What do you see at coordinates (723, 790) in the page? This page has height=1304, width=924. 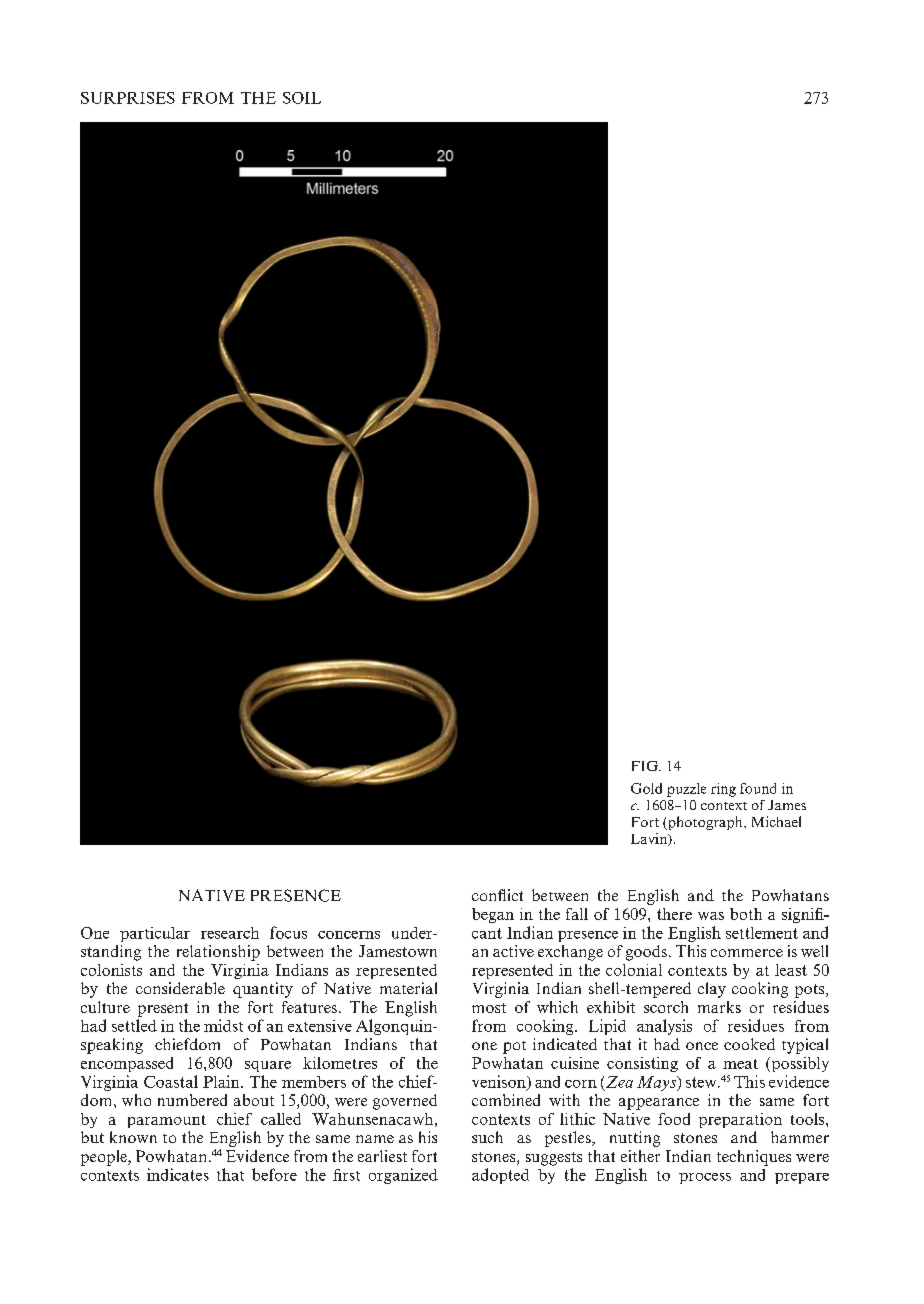 I see `ring` at bounding box center [723, 790].
